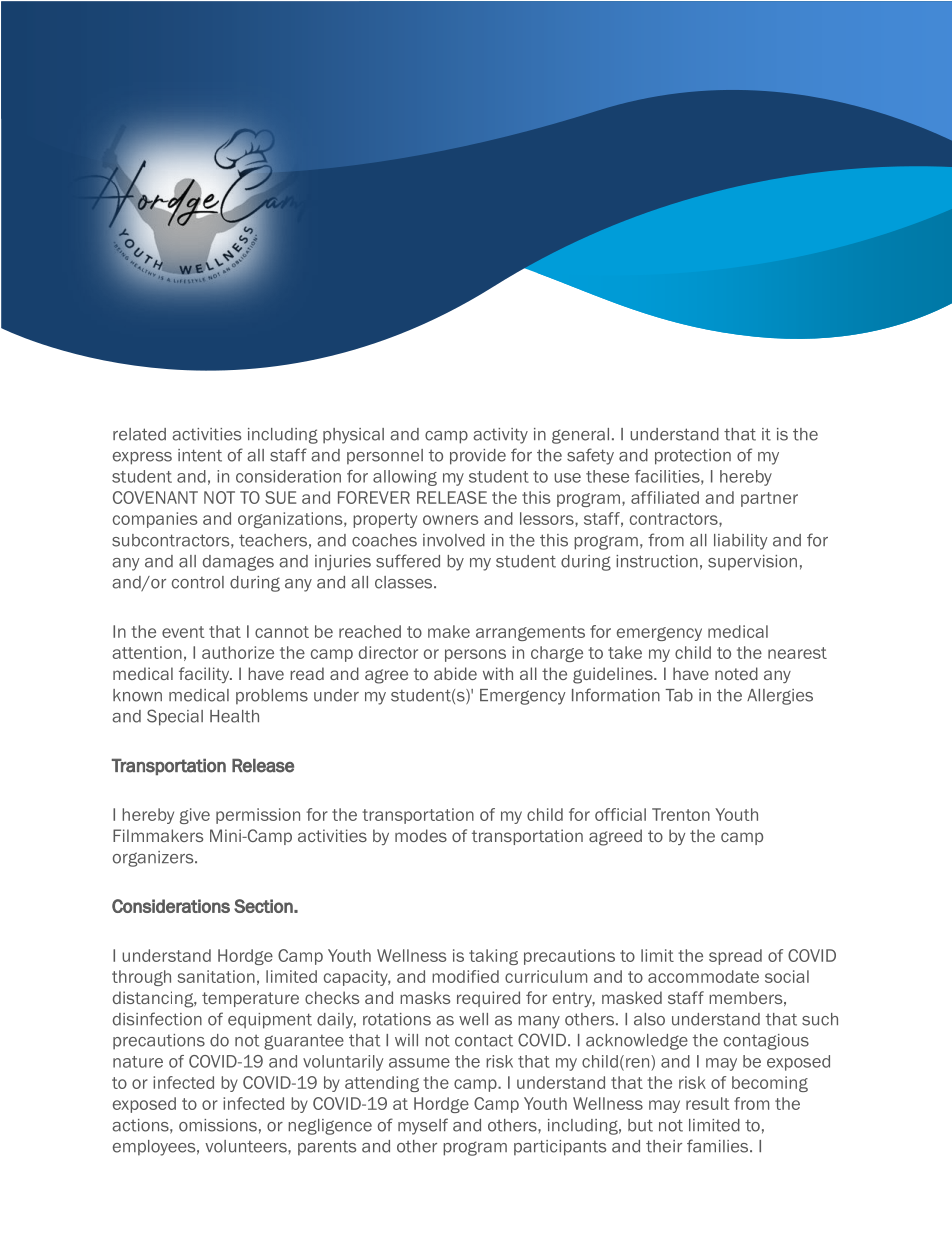 The height and width of the document is (1233, 952). Describe the element at coordinates (218, 1125) in the document. I see `omissions` at that location.
